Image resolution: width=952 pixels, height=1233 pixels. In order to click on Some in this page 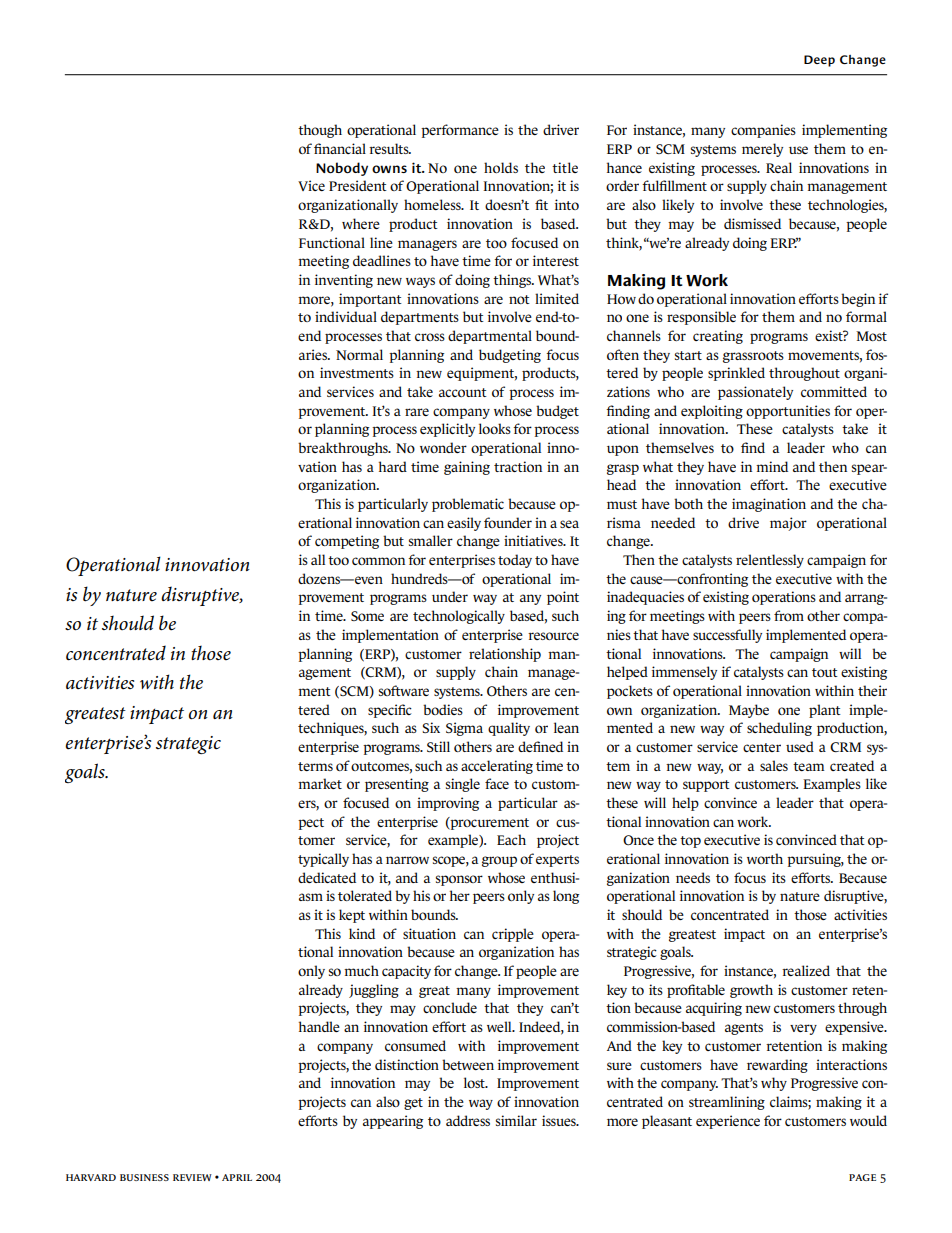, I will do `click(367, 616)`.
